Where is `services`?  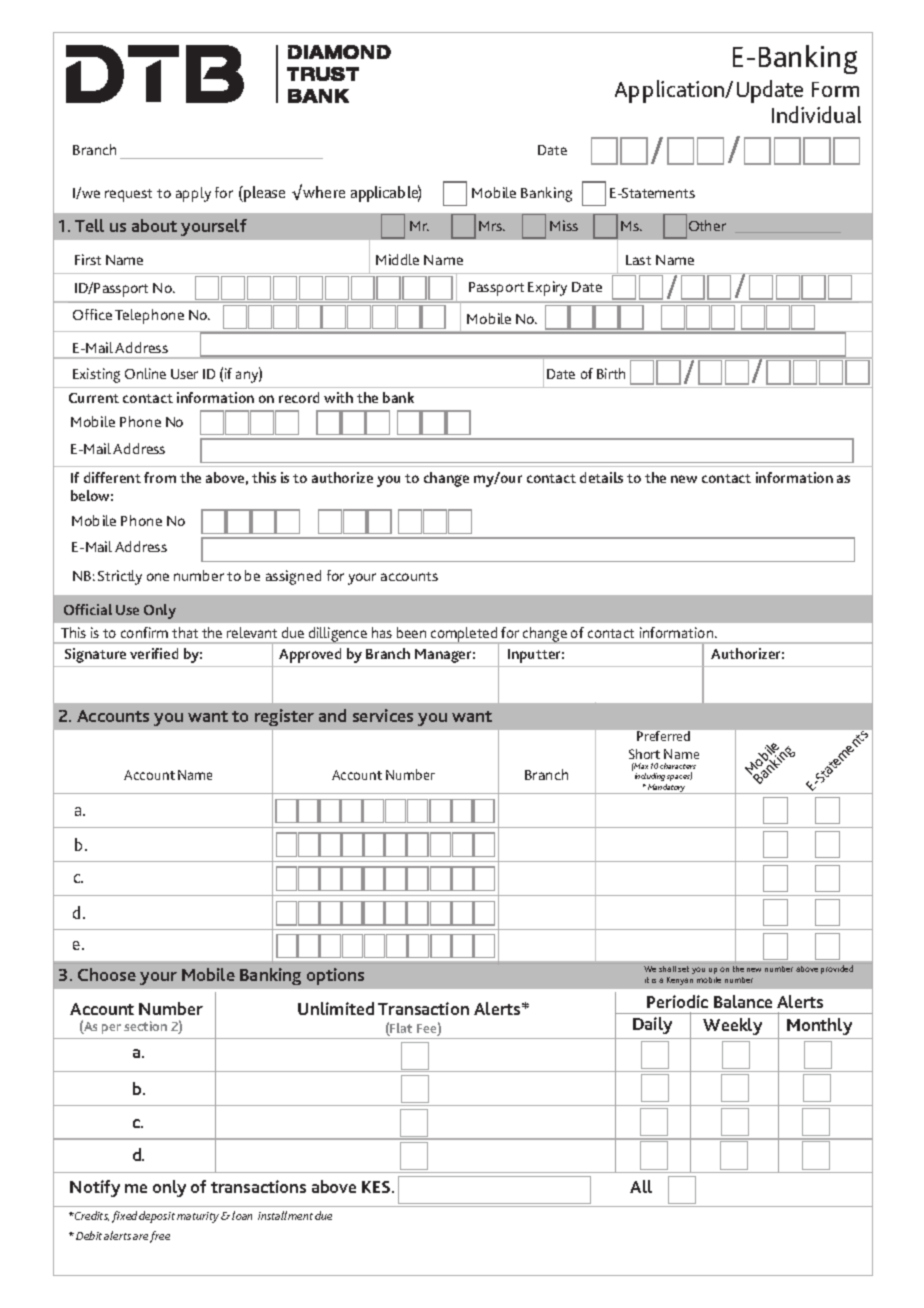 services is located at coordinates (383, 715).
